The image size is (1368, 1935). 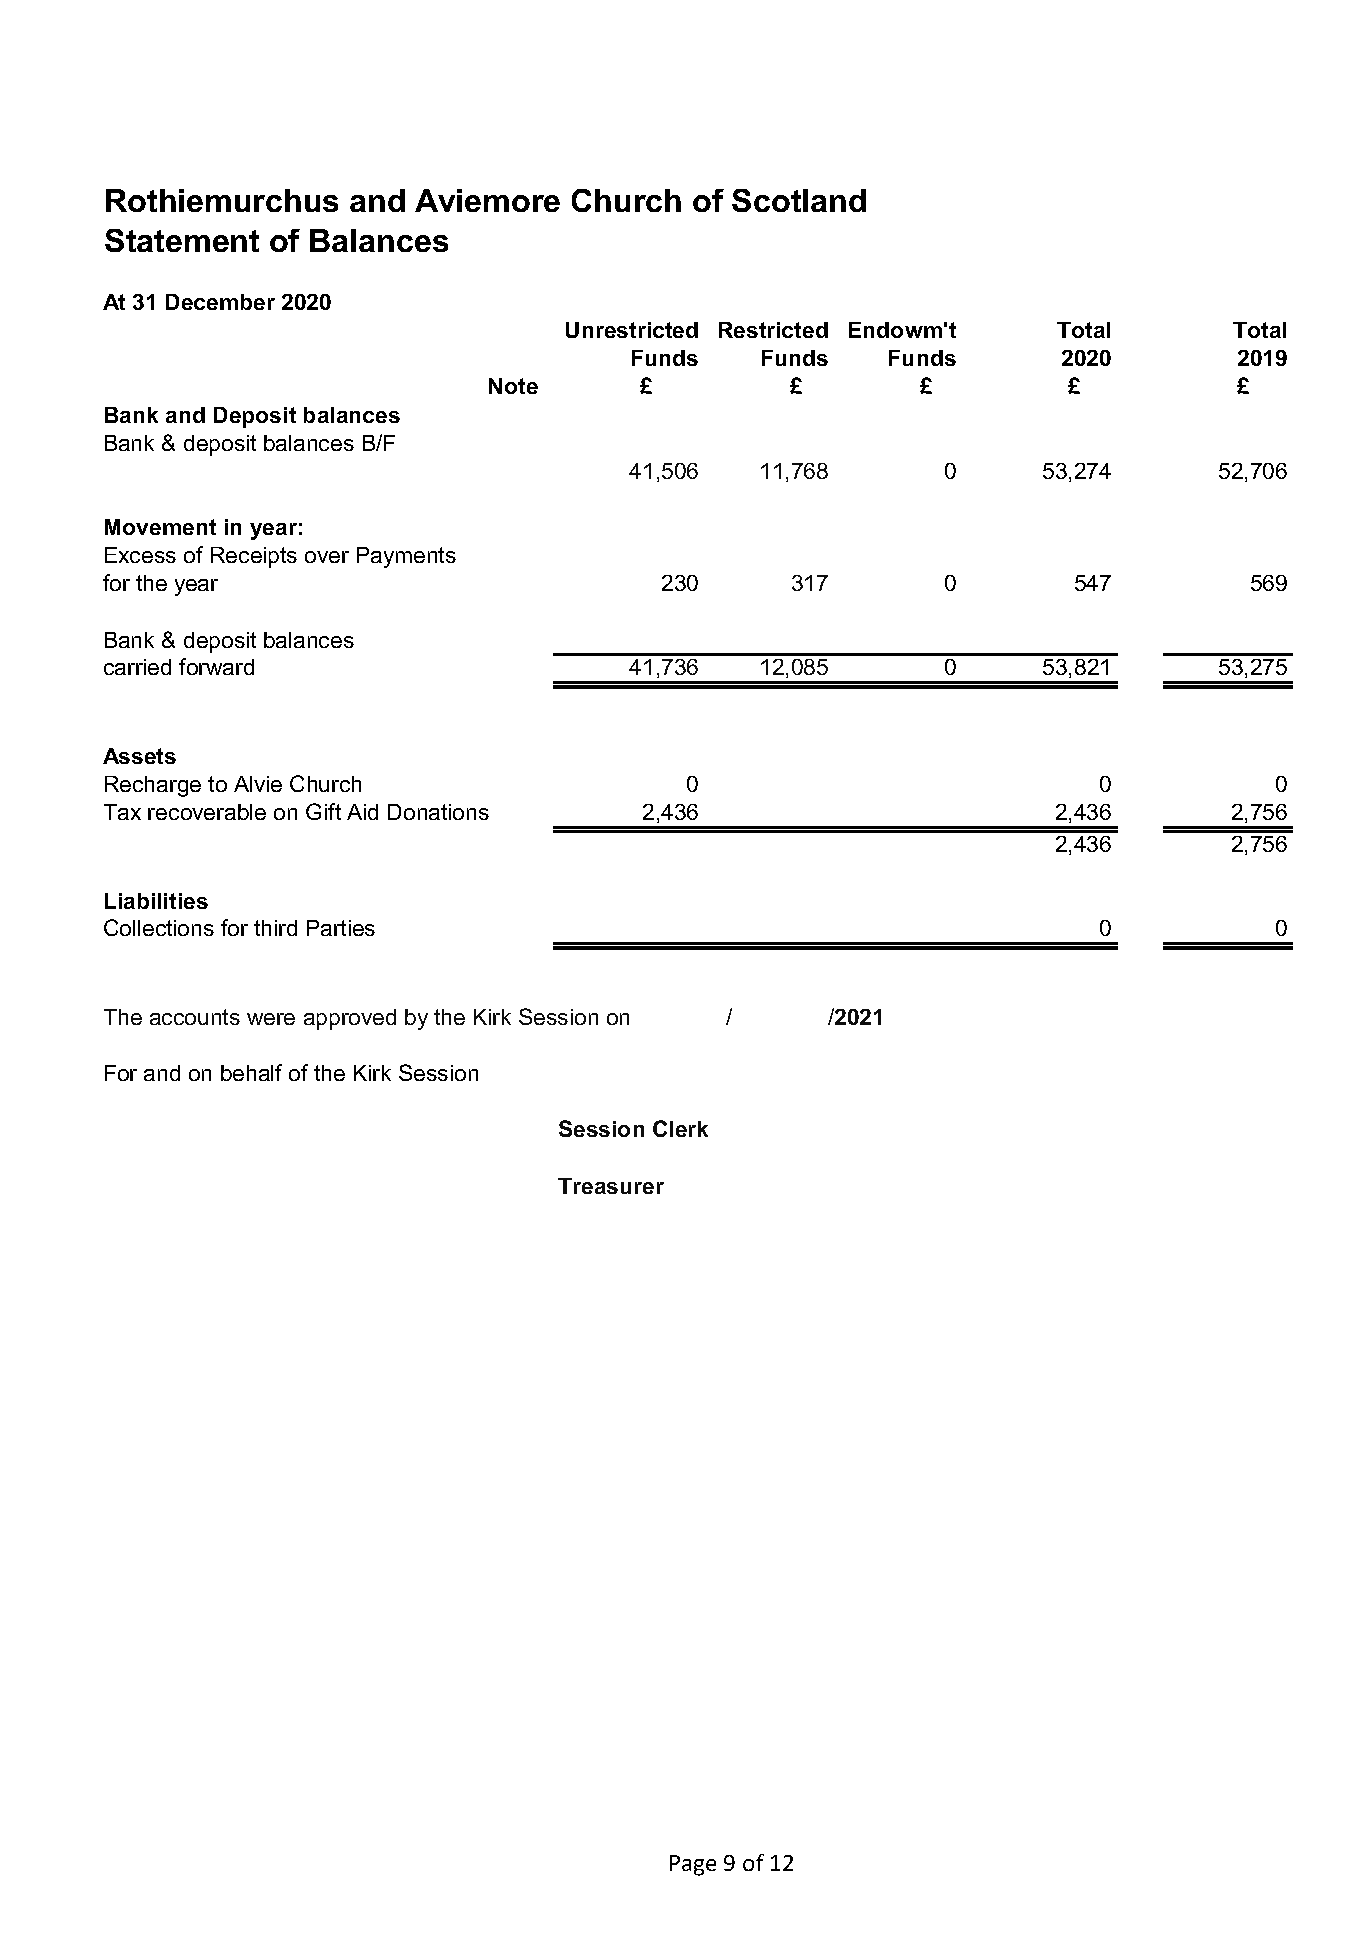 What do you see at coordinates (153, 786) in the document?
I see `Recharge` at bounding box center [153, 786].
